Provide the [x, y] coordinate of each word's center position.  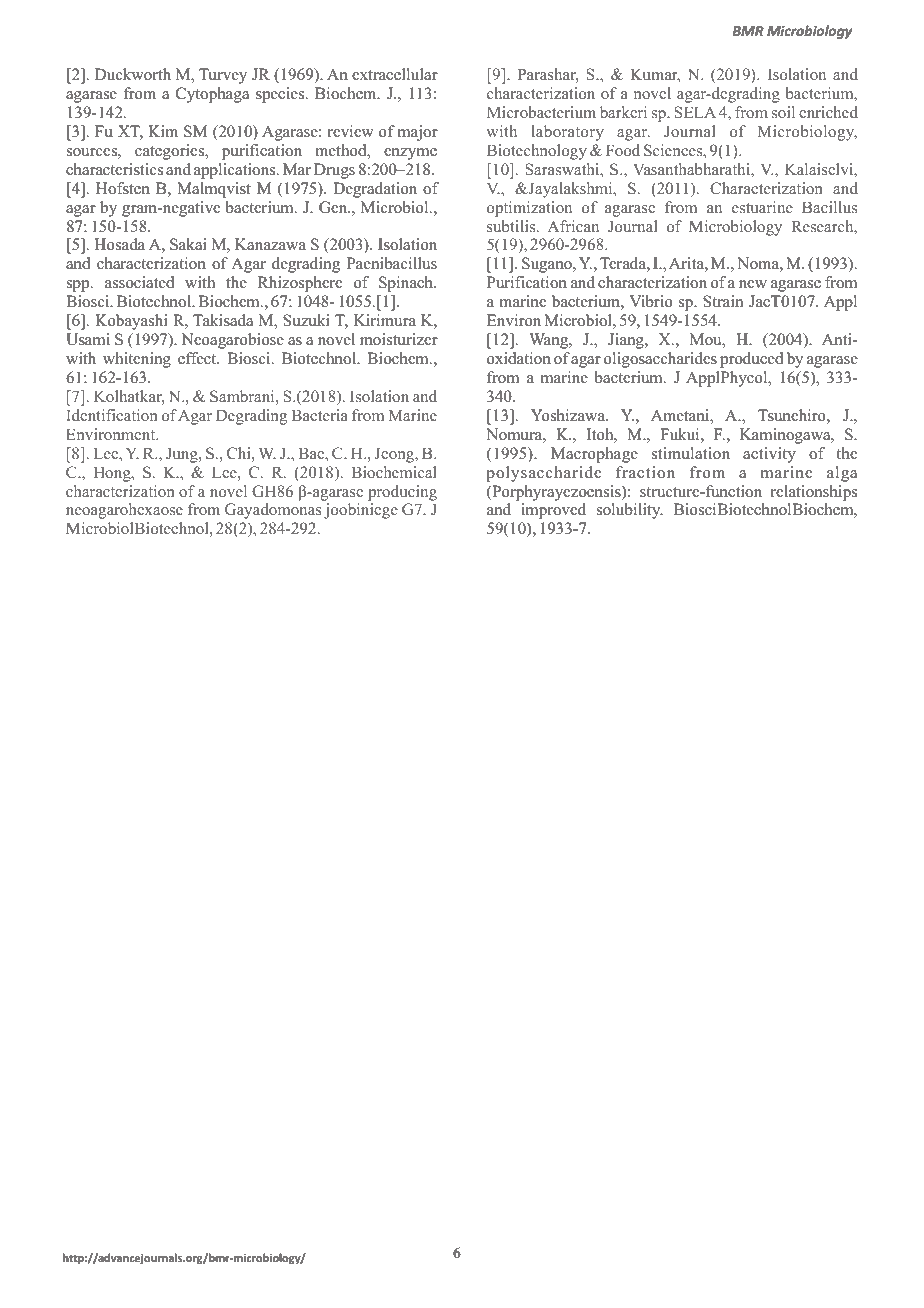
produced [752, 360]
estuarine [762, 207]
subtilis [512, 226]
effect [198, 358]
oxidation [519, 358]
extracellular [395, 74]
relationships [814, 493]
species [281, 95]
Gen [334, 207]
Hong [113, 474]
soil [783, 112]
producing [402, 493]
